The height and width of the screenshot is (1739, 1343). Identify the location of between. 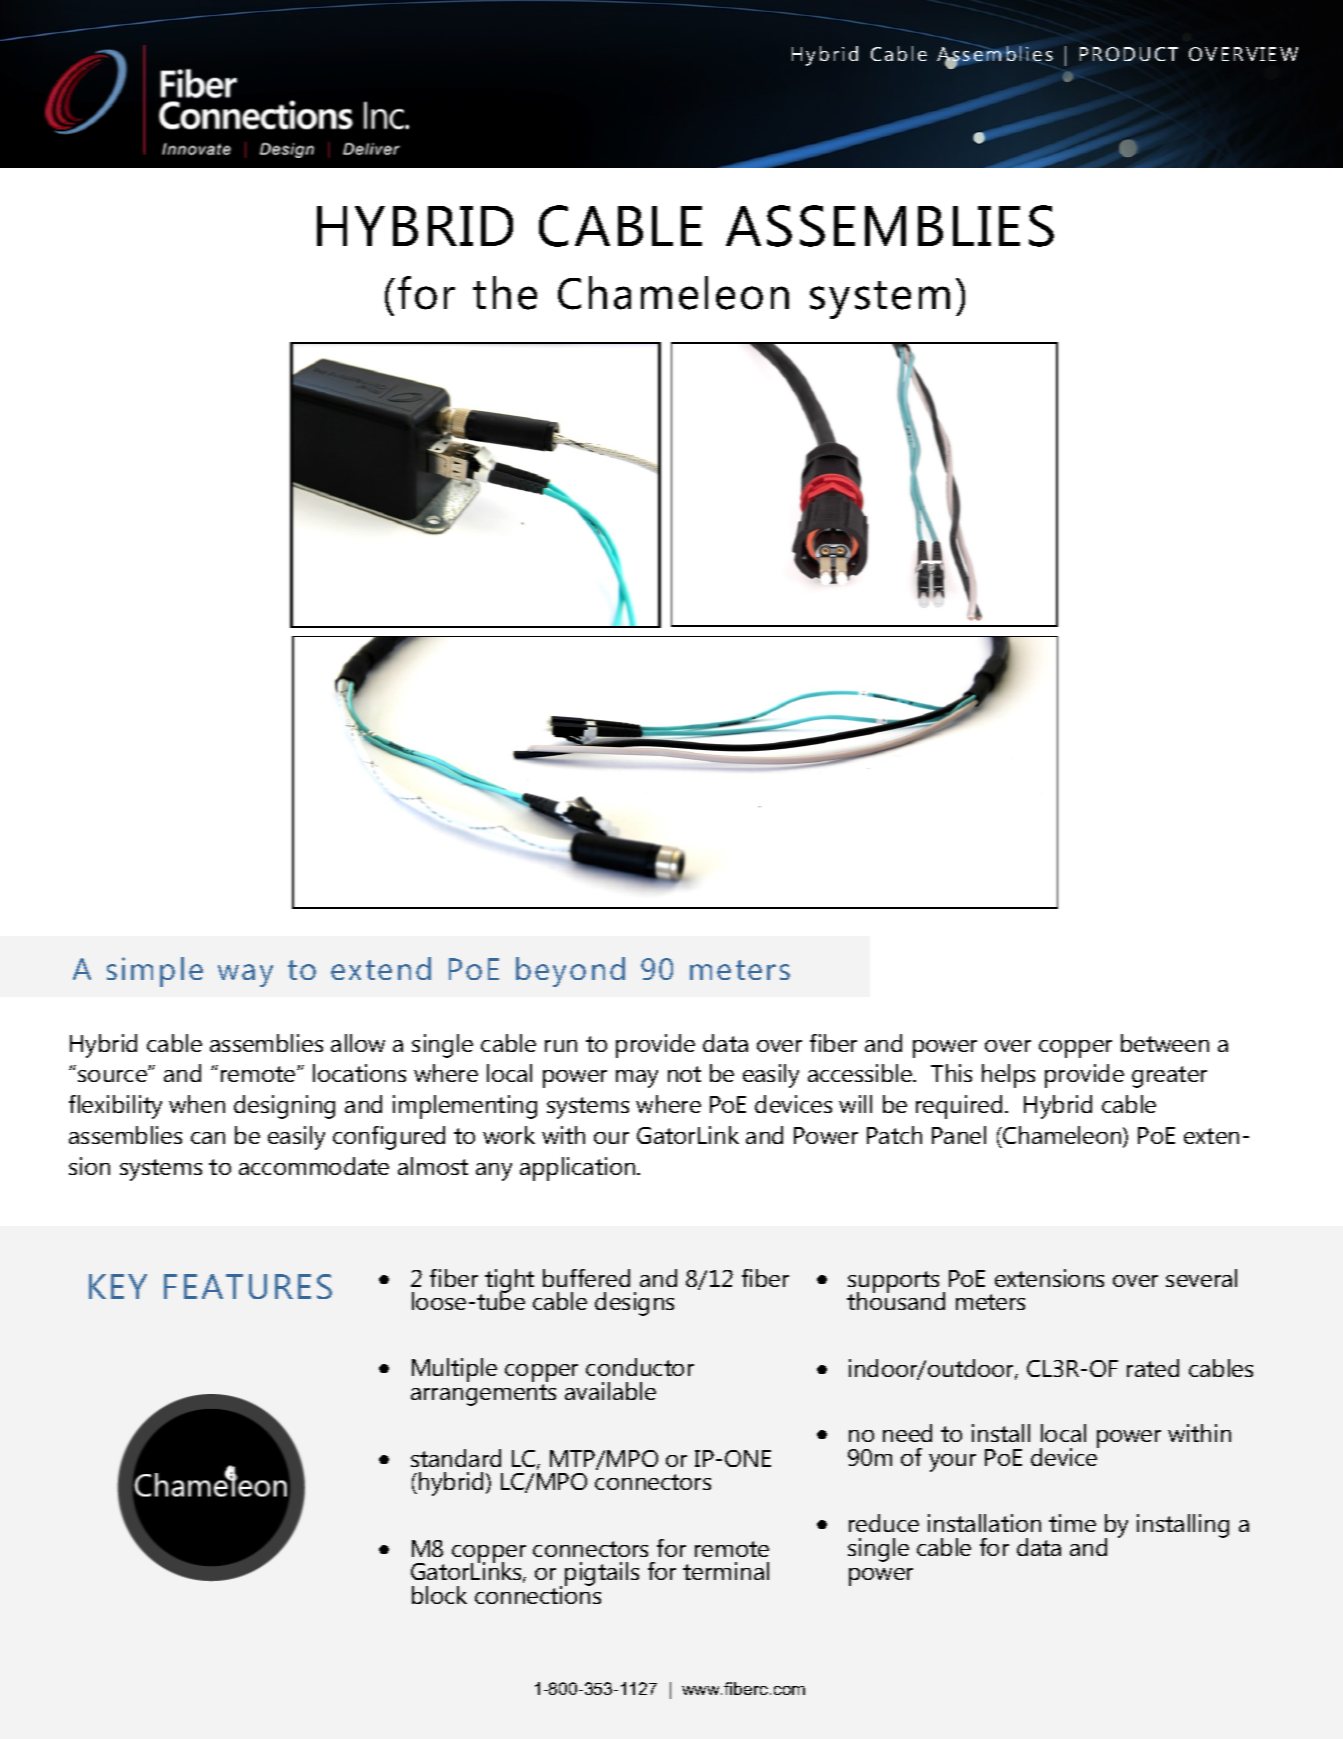
(1165, 1043).
